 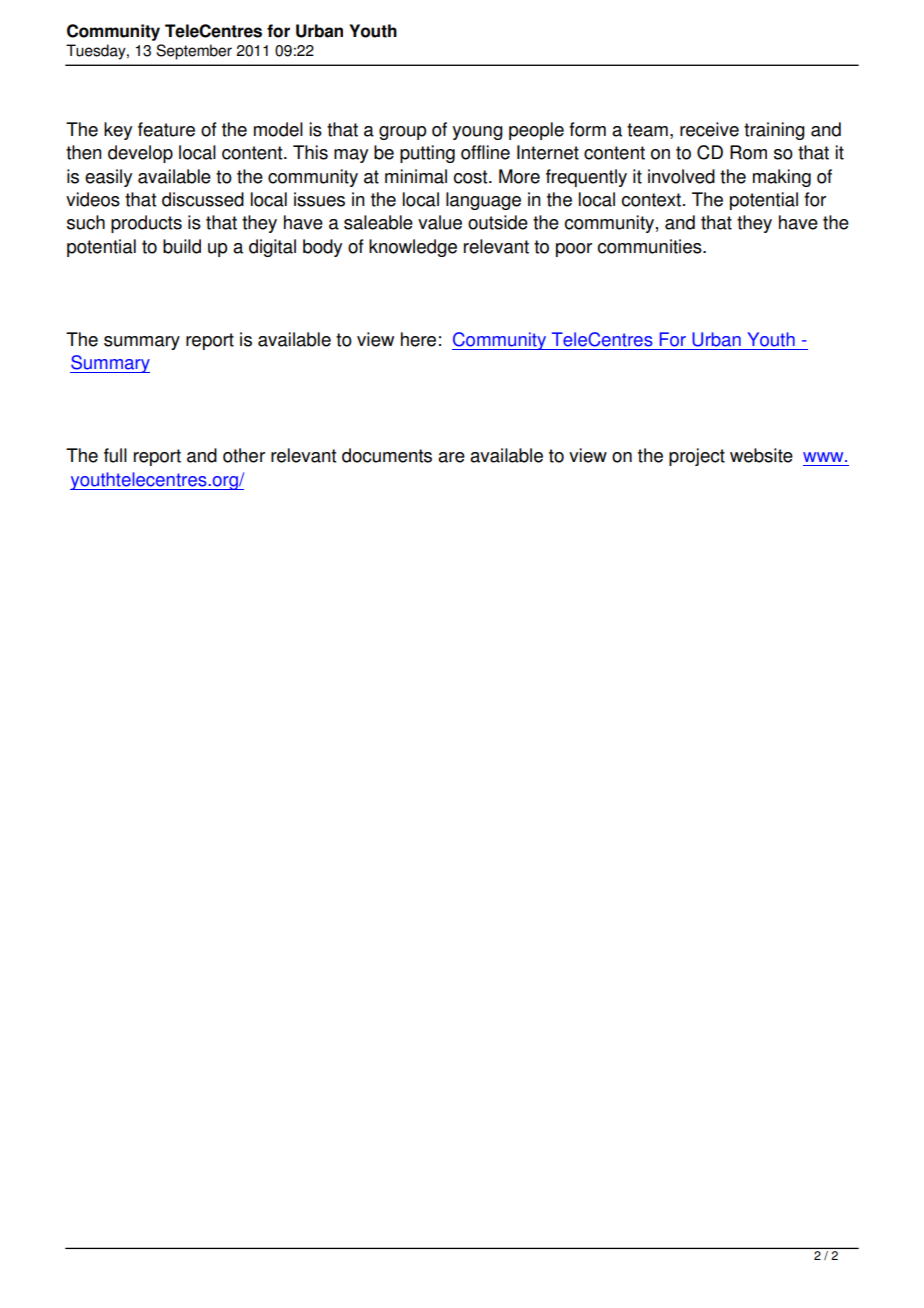 What do you see at coordinates (418, 339) in the document?
I see `here` at bounding box center [418, 339].
